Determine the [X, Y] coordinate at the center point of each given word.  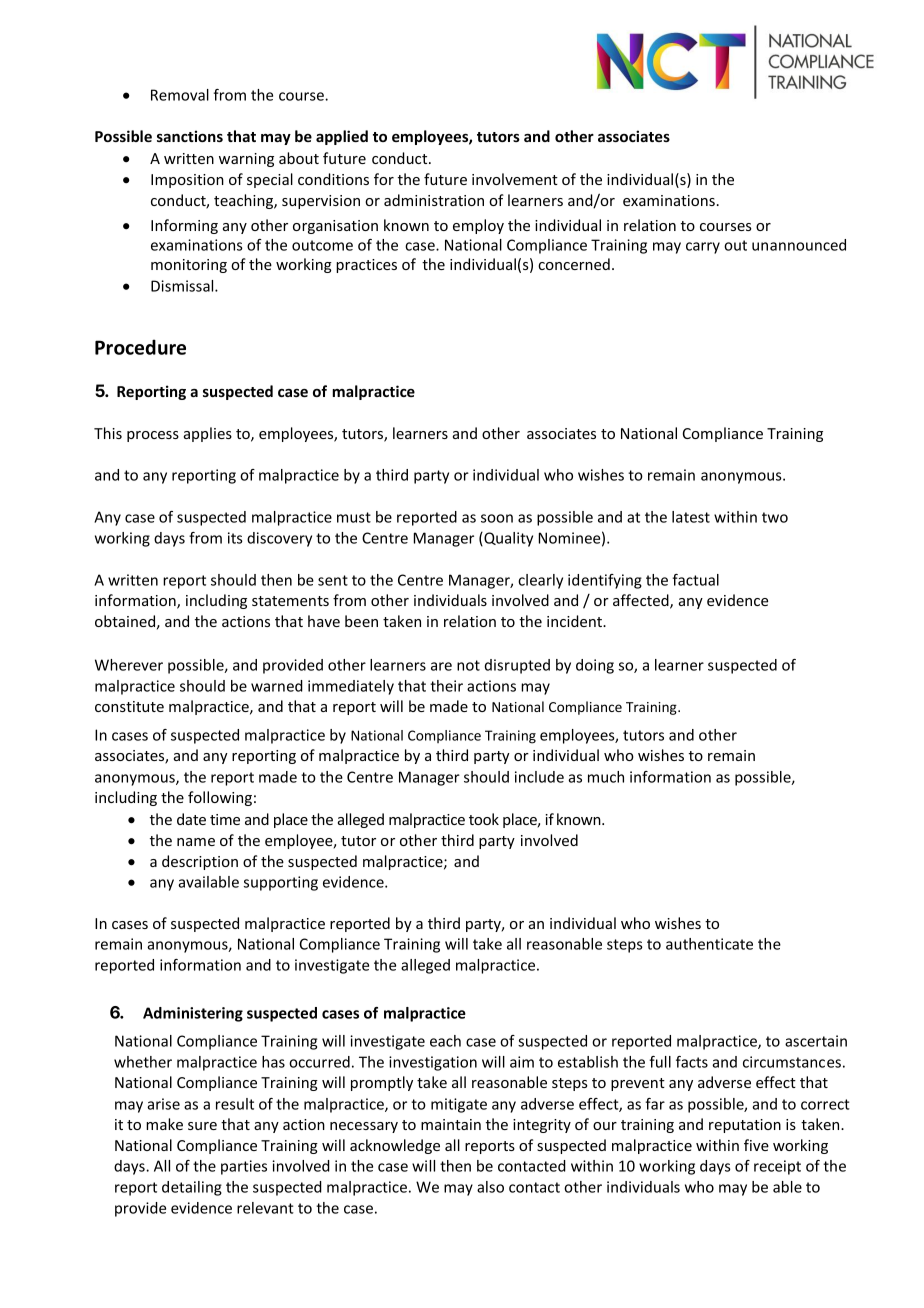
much [606, 777]
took [484, 819]
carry [703, 248]
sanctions [190, 136]
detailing [192, 1188]
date [191, 819]
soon [497, 518]
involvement [515, 179]
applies [208, 434]
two [775, 517]
